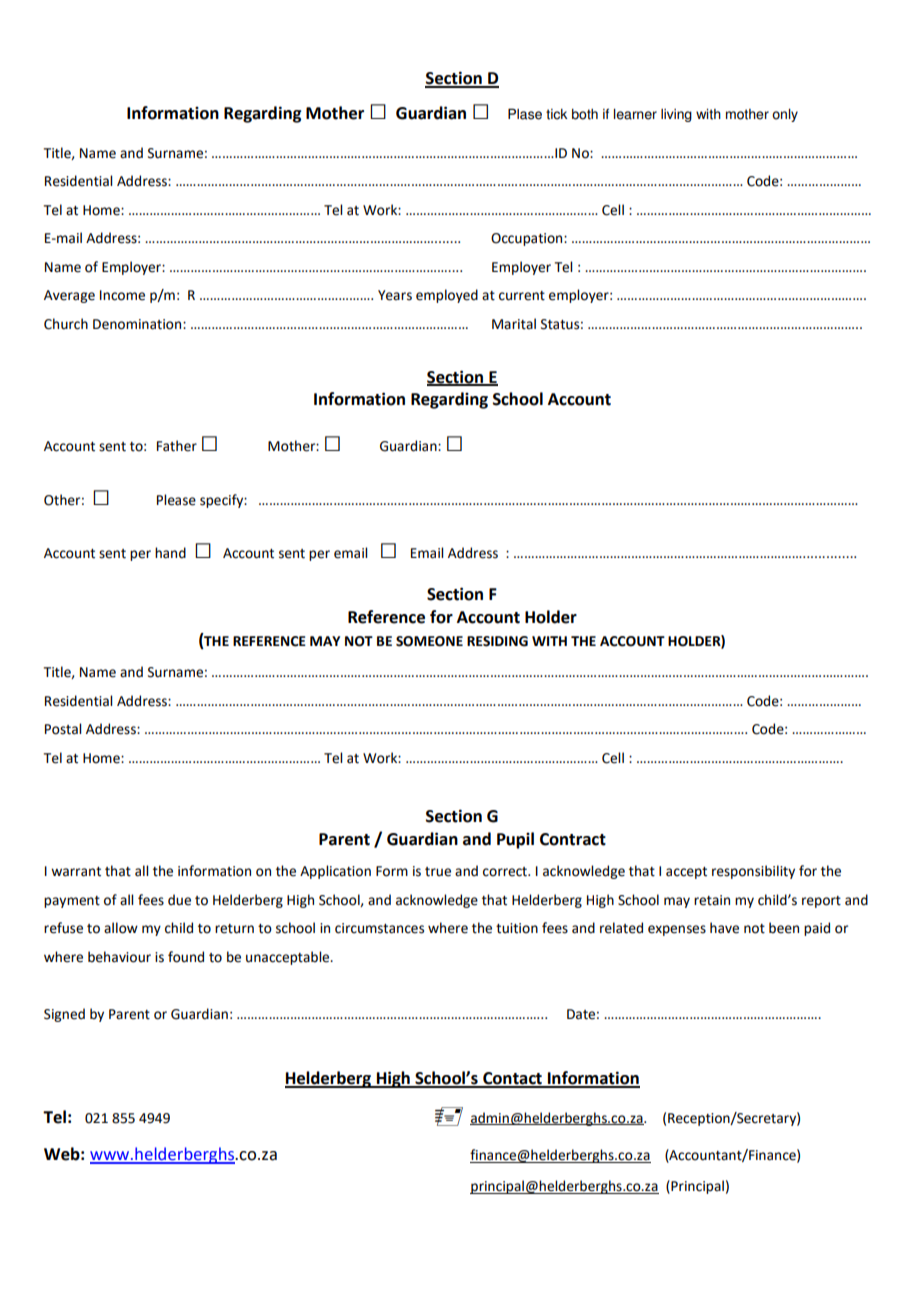  What do you see at coordinates (676, 115) in the screenshot?
I see `living` at bounding box center [676, 115].
